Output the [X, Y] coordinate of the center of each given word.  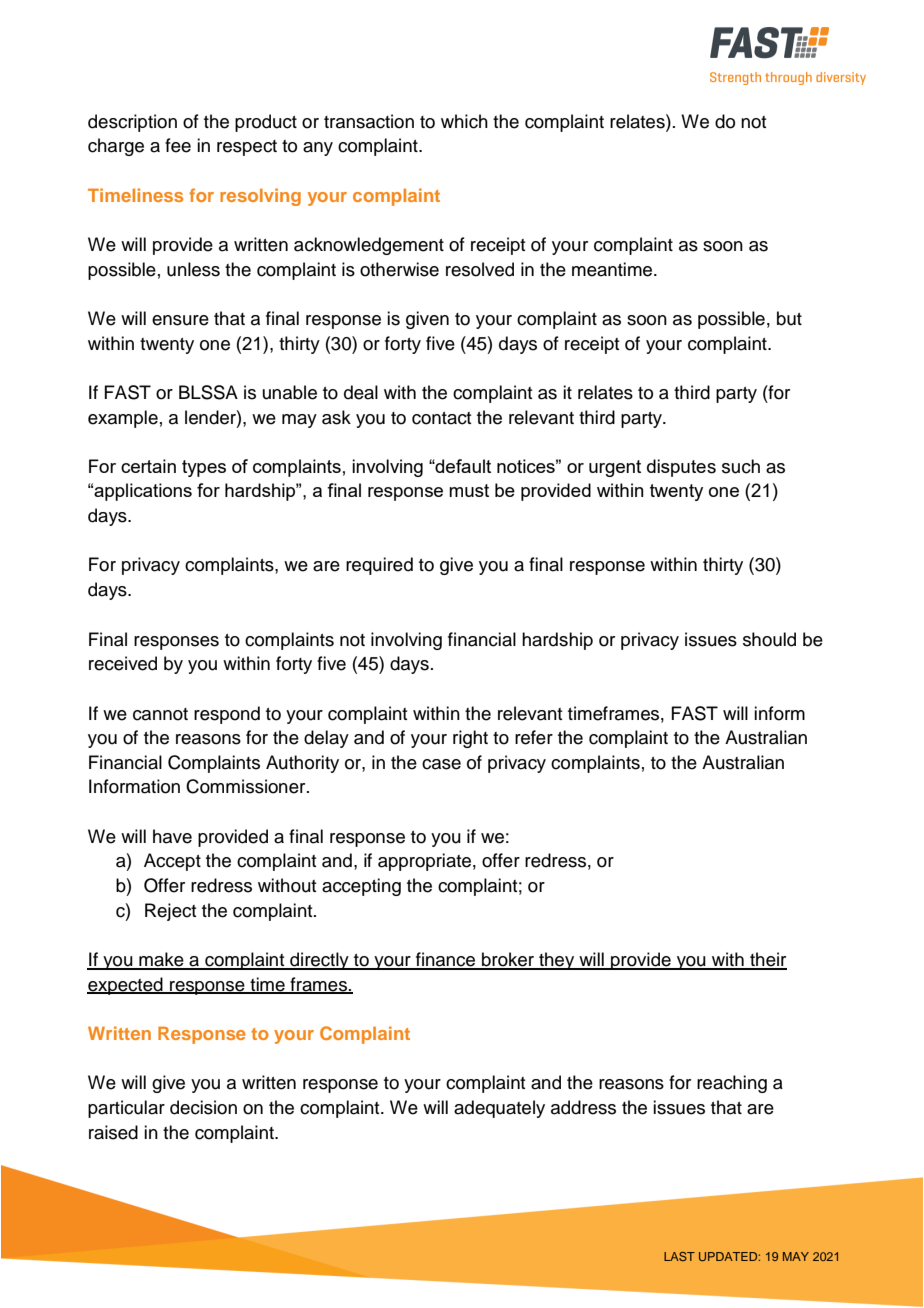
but [789, 318]
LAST [679, 1256]
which [464, 121]
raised [113, 1132]
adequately [499, 1109]
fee [178, 145]
